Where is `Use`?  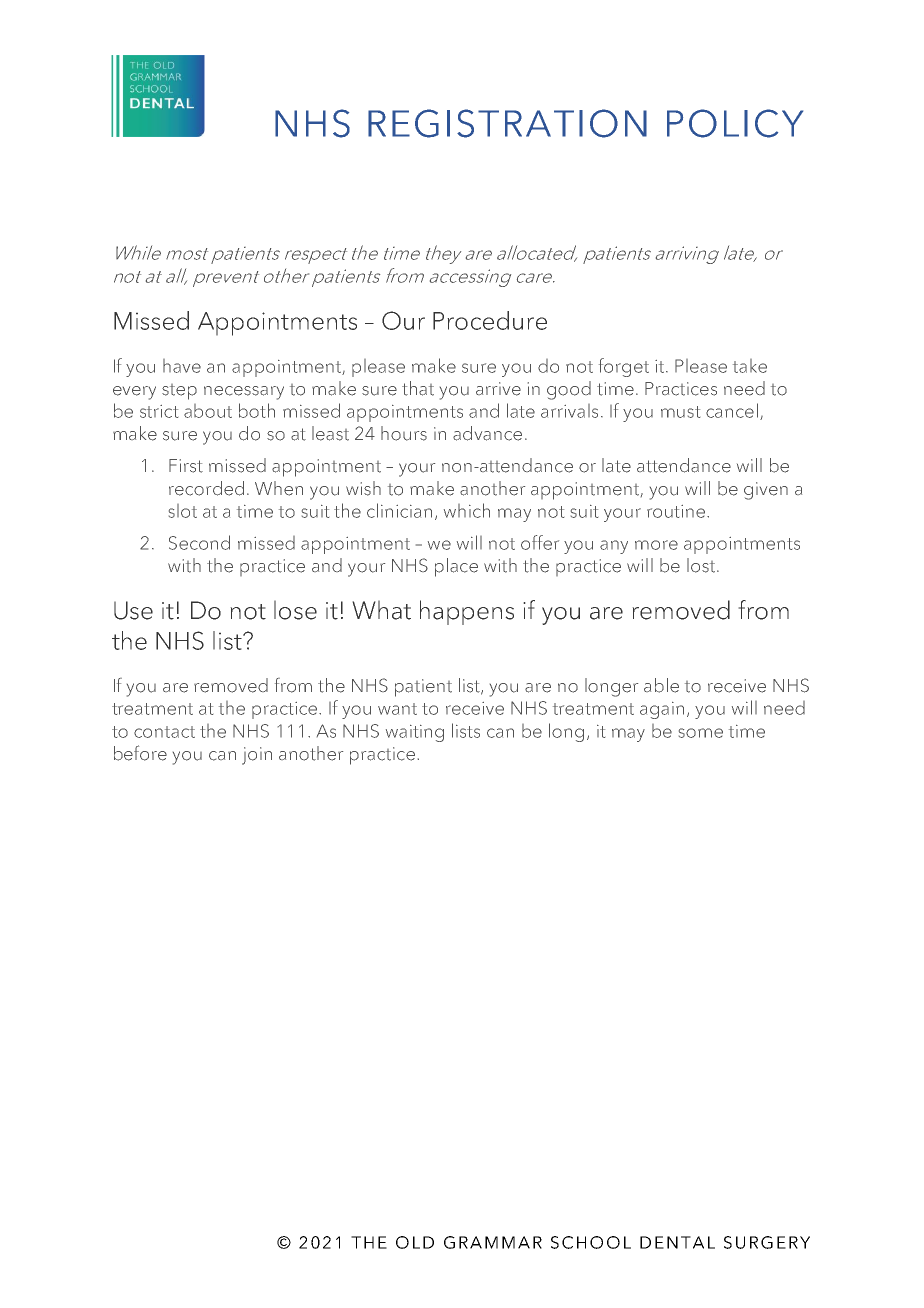 Use is located at coordinates (133, 610).
